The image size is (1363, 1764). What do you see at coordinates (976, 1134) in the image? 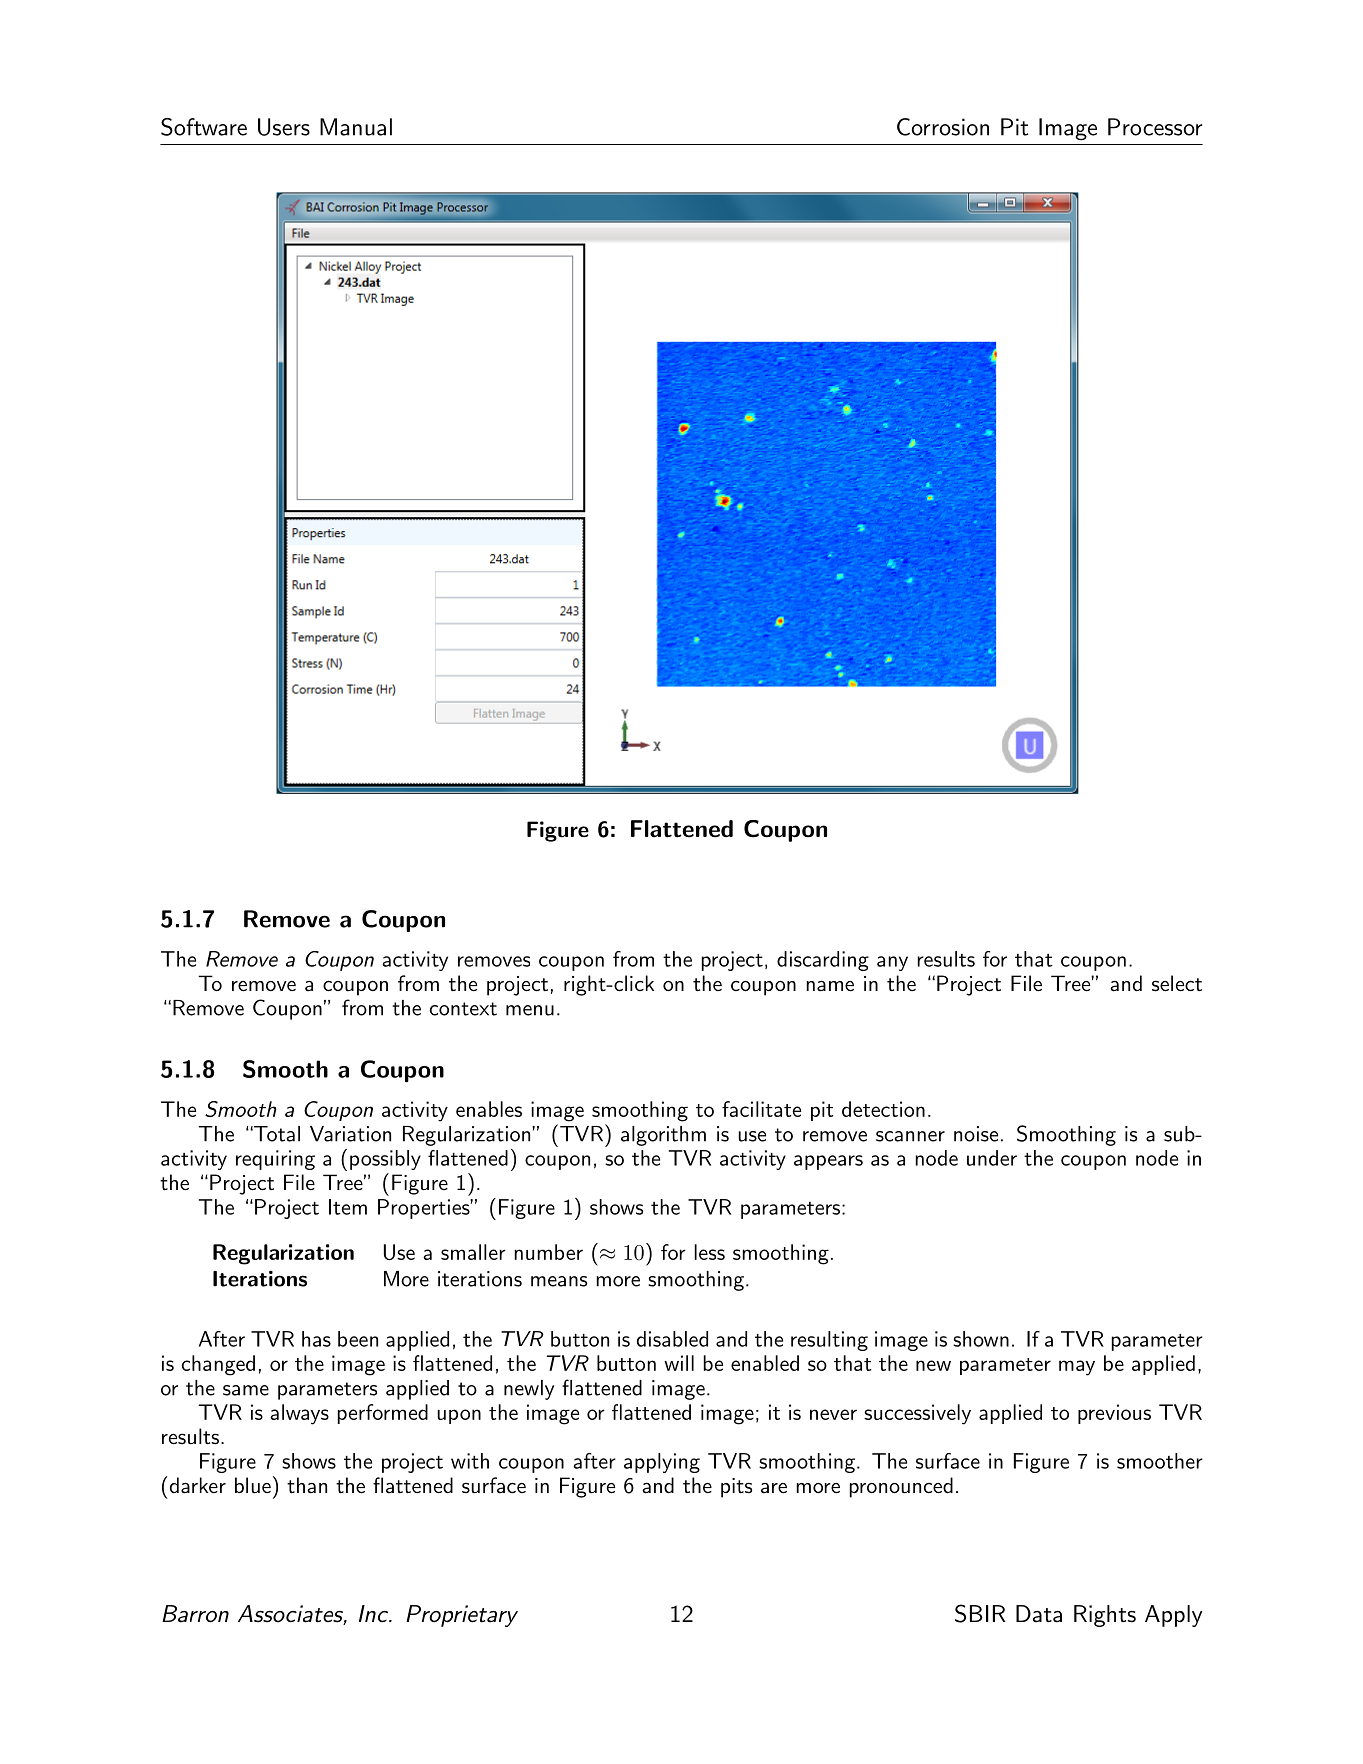
I see `noise` at bounding box center [976, 1134].
